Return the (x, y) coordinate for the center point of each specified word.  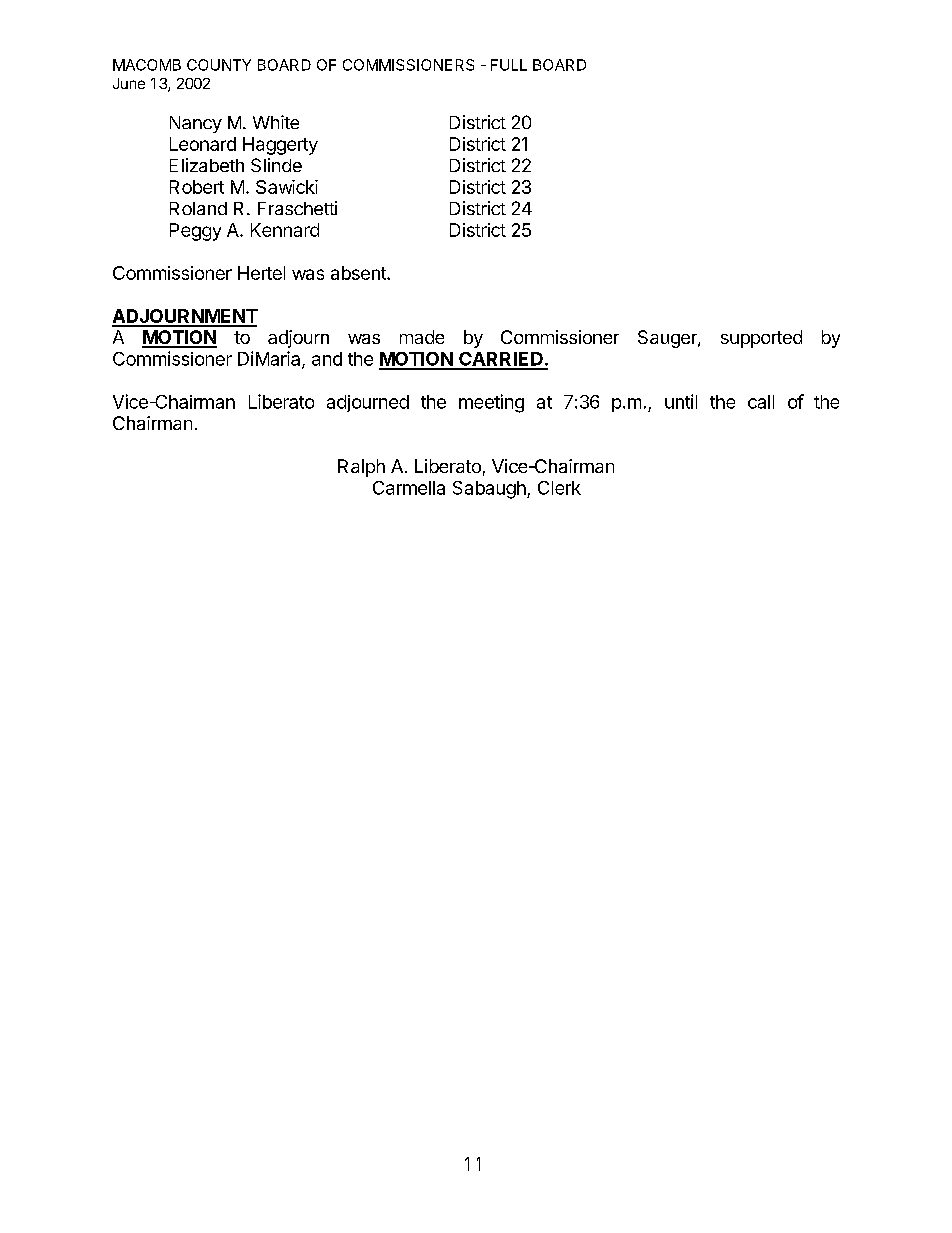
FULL (509, 65)
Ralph (361, 468)
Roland (198, 208)
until (681, 401)
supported (761, 339)
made (422, 337)
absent (359, 273)
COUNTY (219, 65)
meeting (491, 403)
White (276, 122)
